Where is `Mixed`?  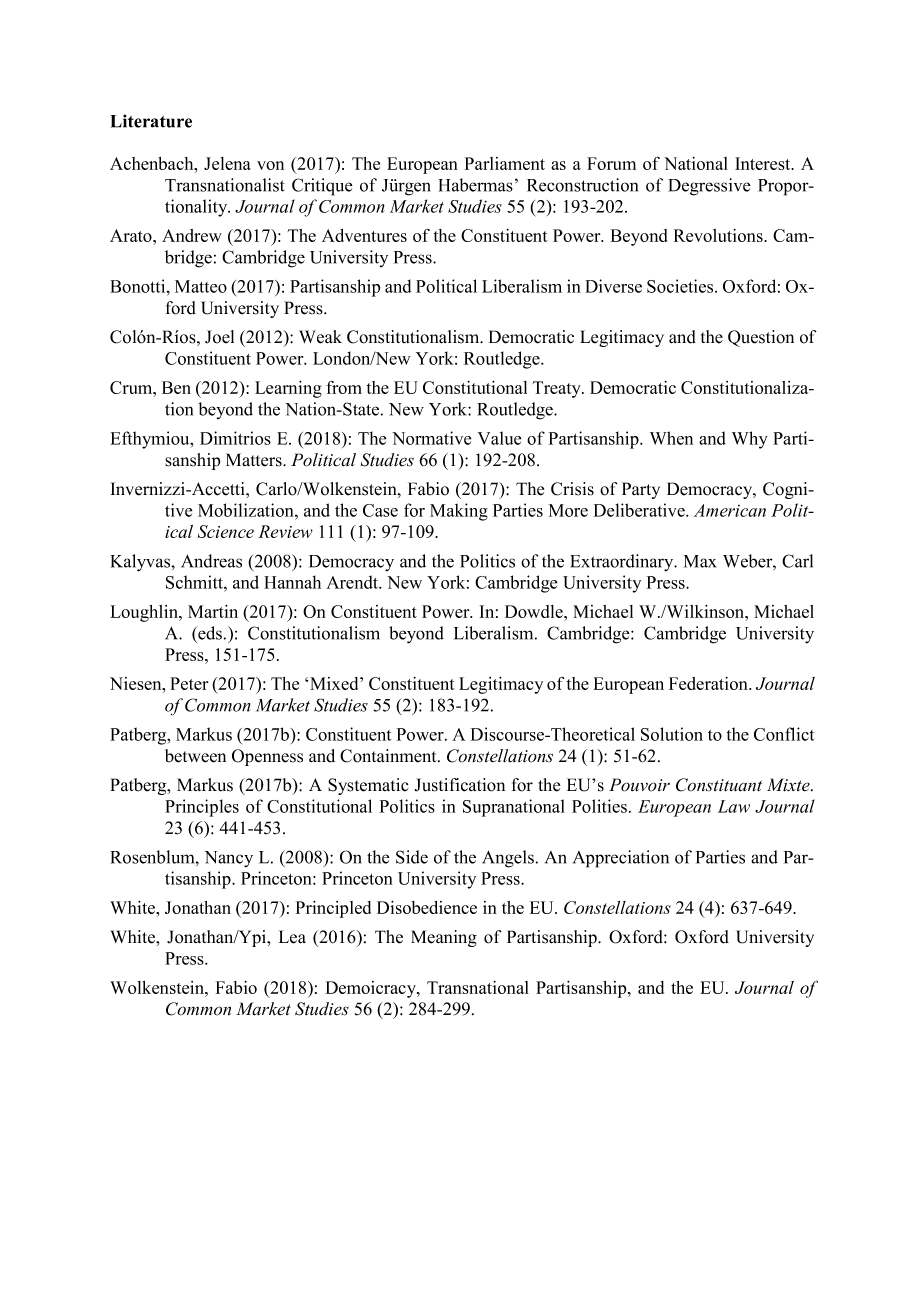 Mixed is located at coordinates (335, 683).
